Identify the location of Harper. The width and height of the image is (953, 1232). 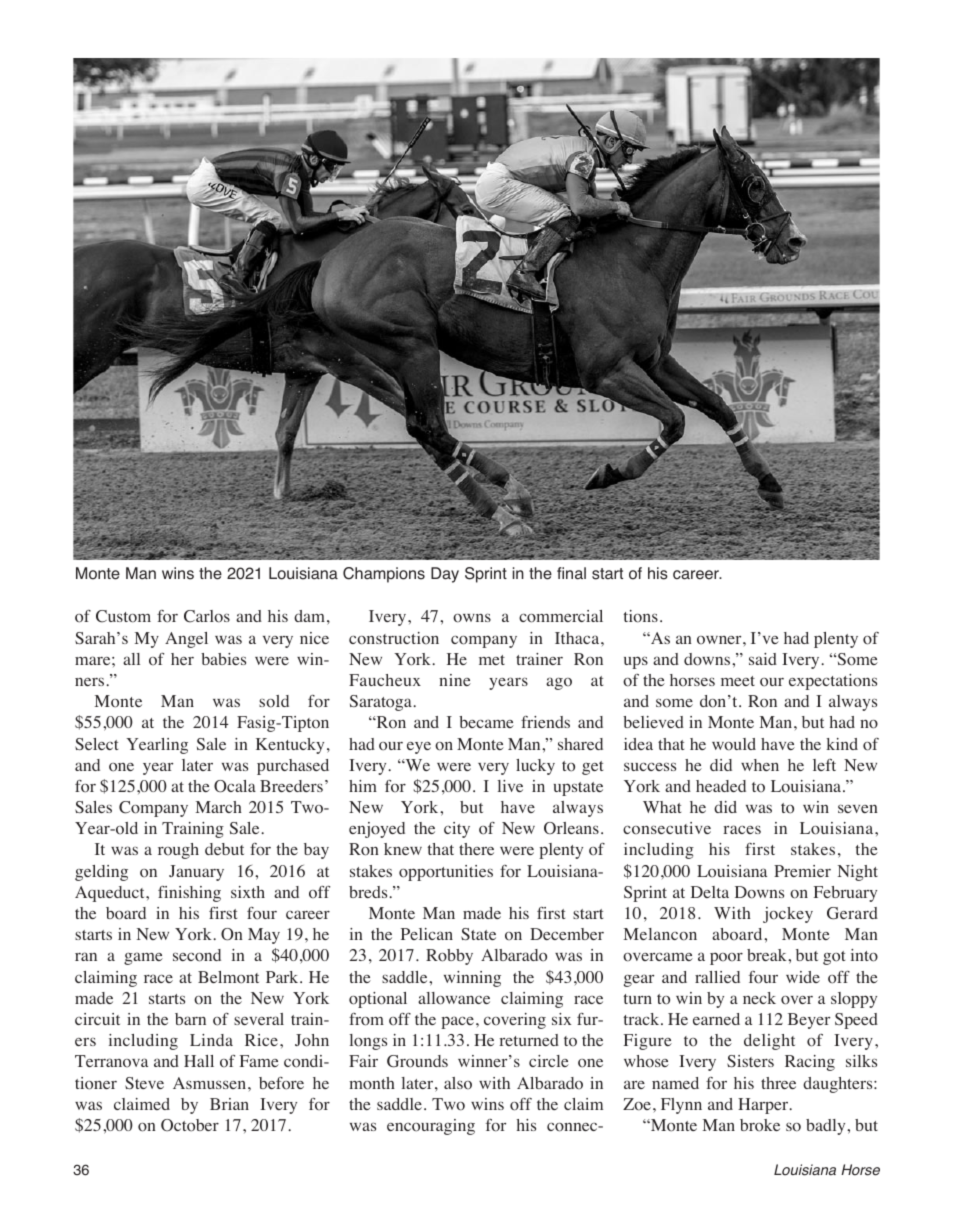
(764, 1106).
